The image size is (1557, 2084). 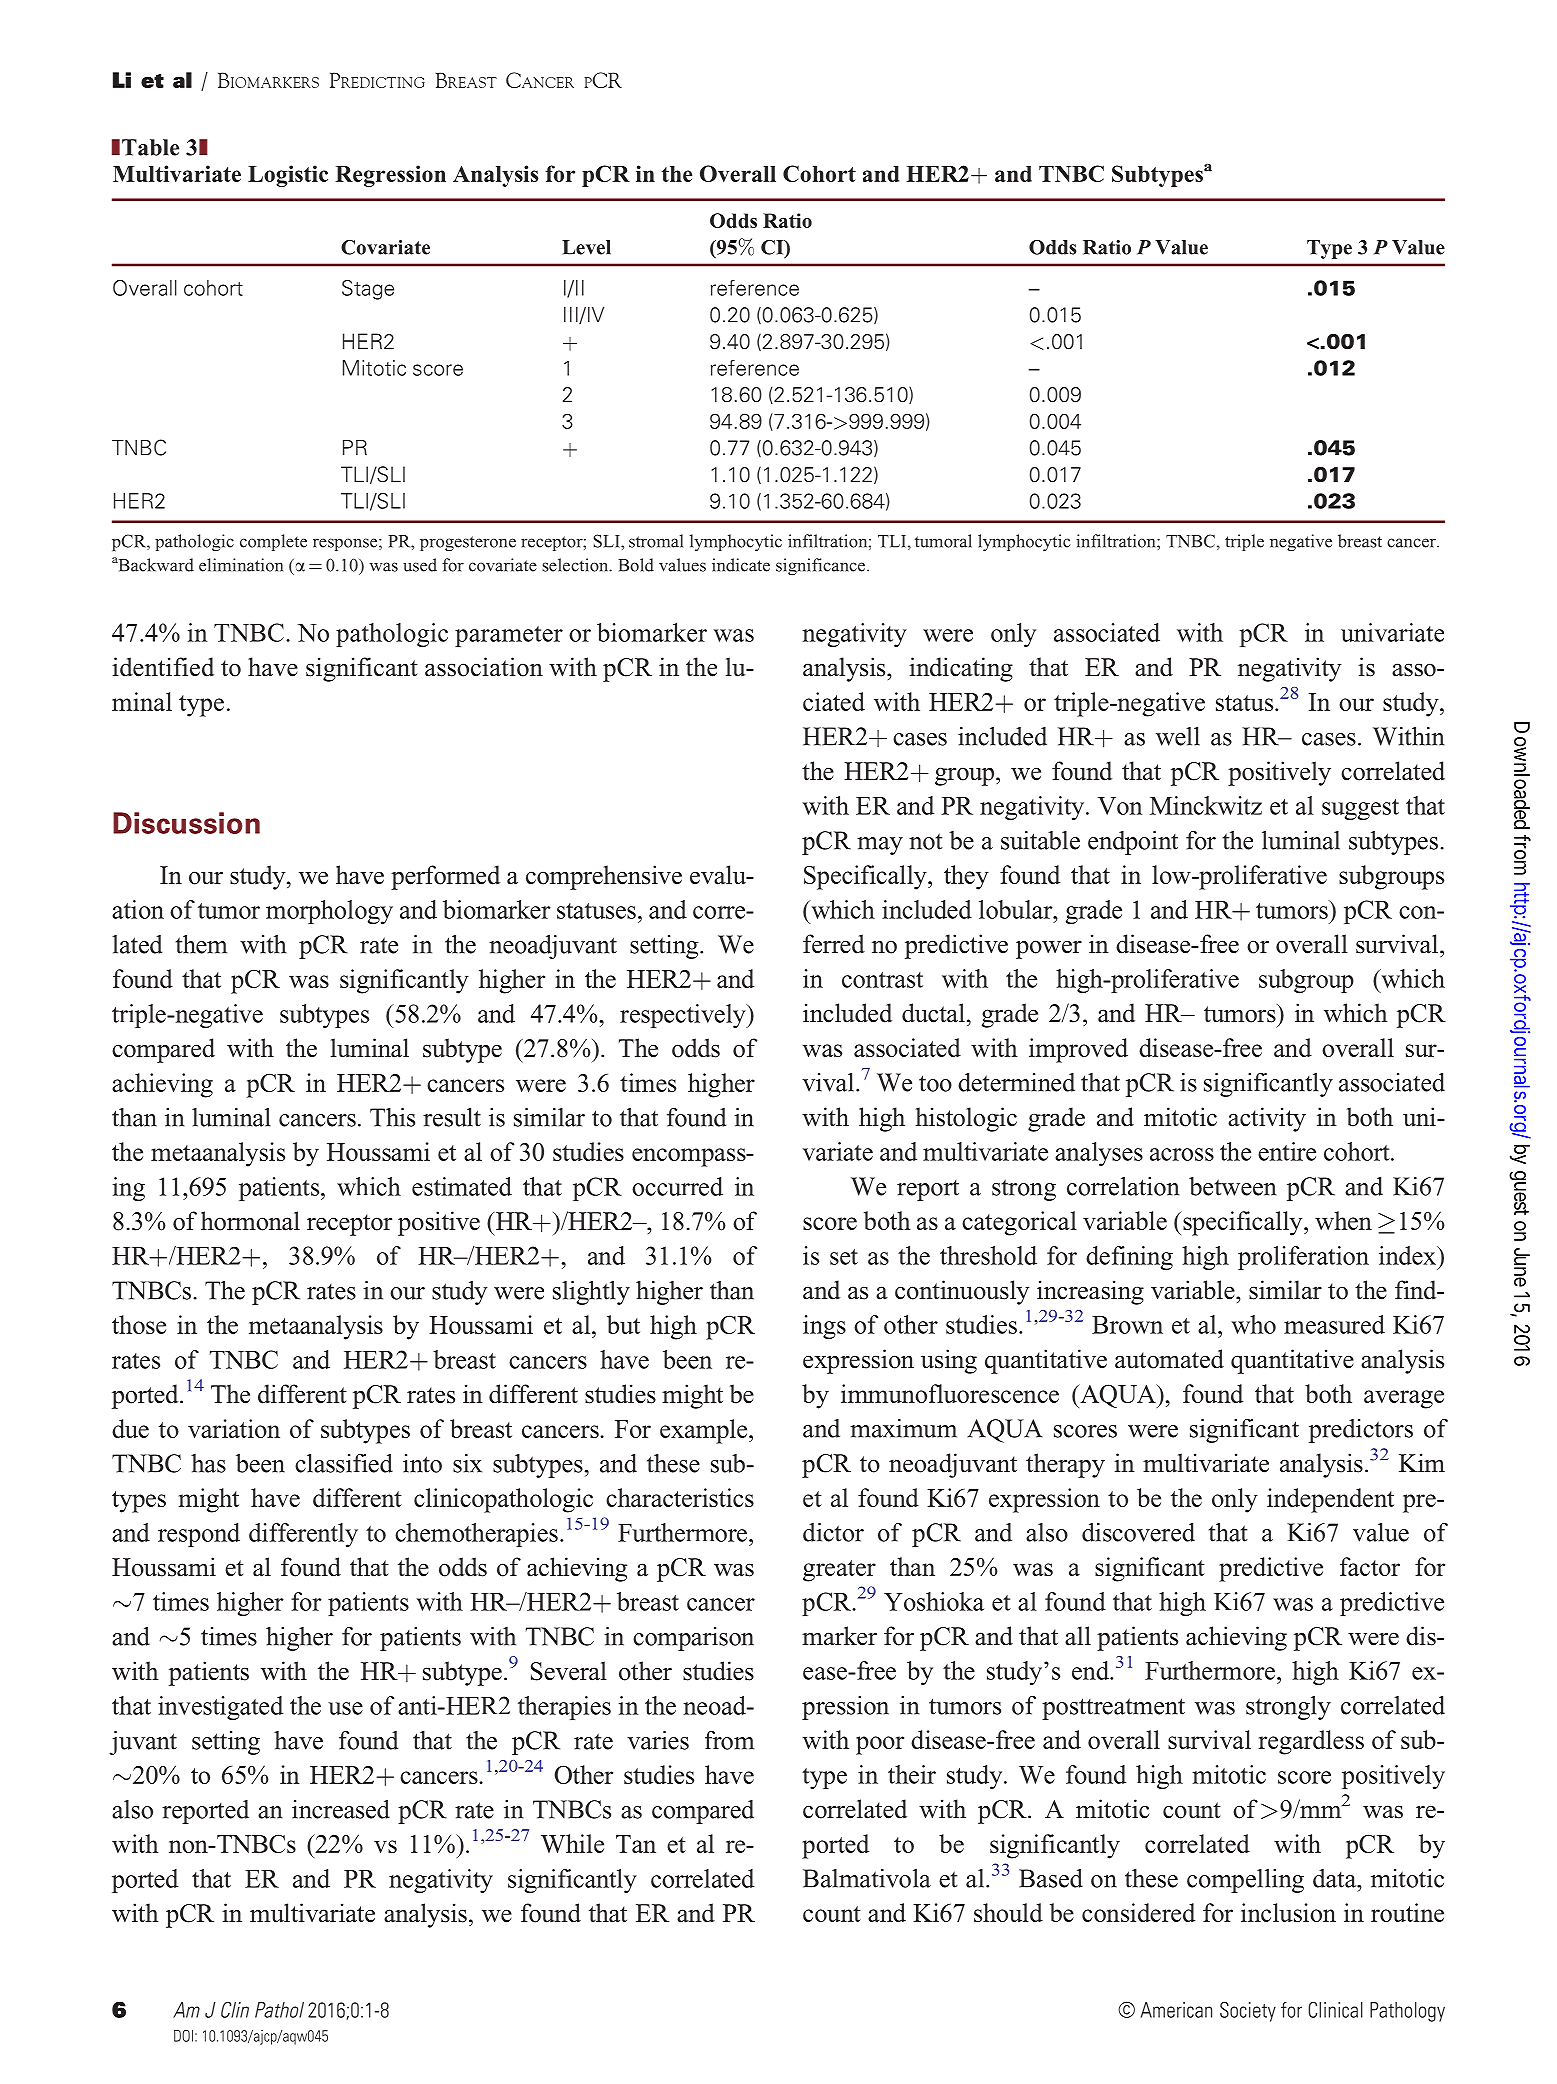 I want to click on Logistic, so click(x=288, y=176).
